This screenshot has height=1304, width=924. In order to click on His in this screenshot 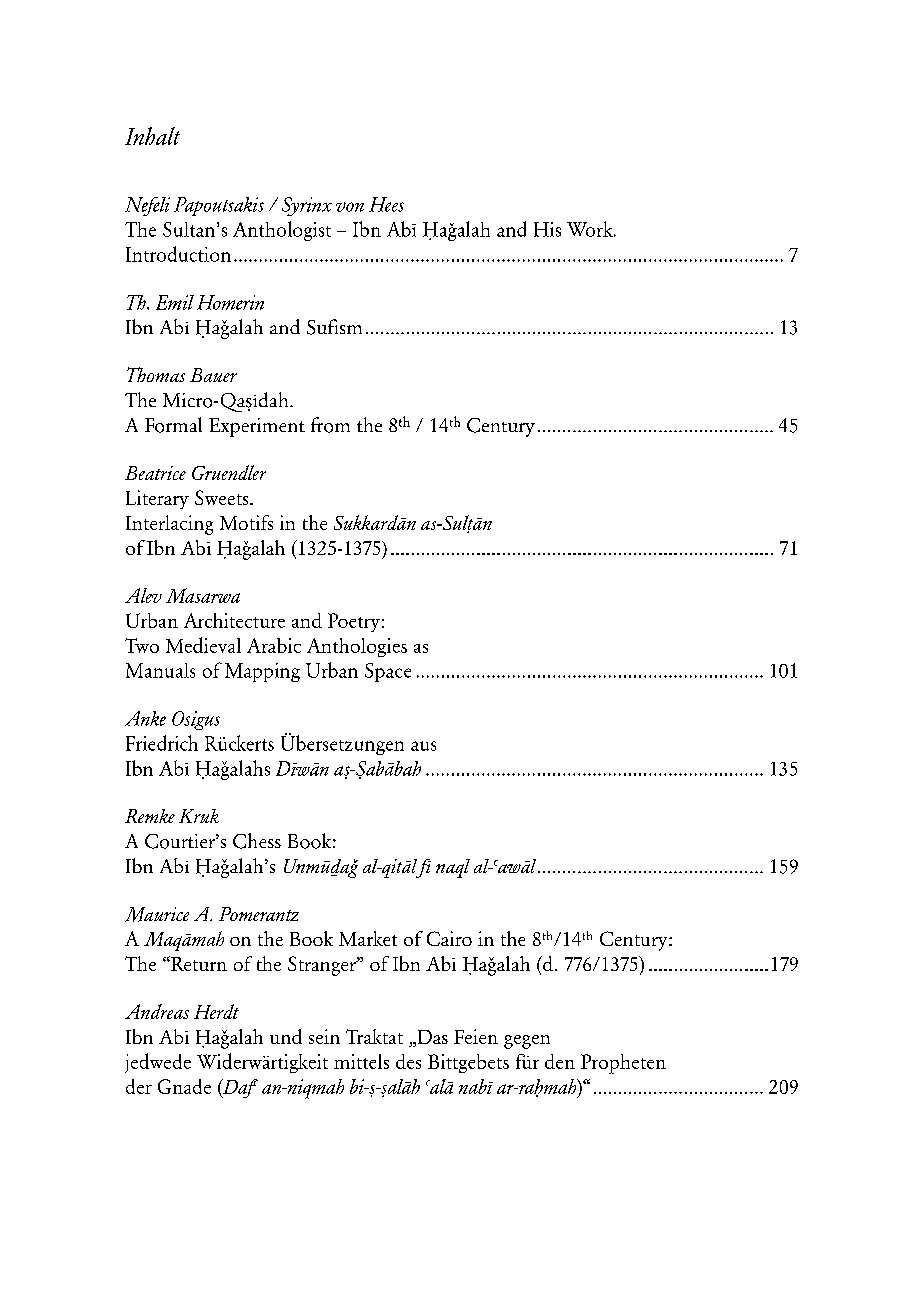, I will do `click(547, 229)`.
